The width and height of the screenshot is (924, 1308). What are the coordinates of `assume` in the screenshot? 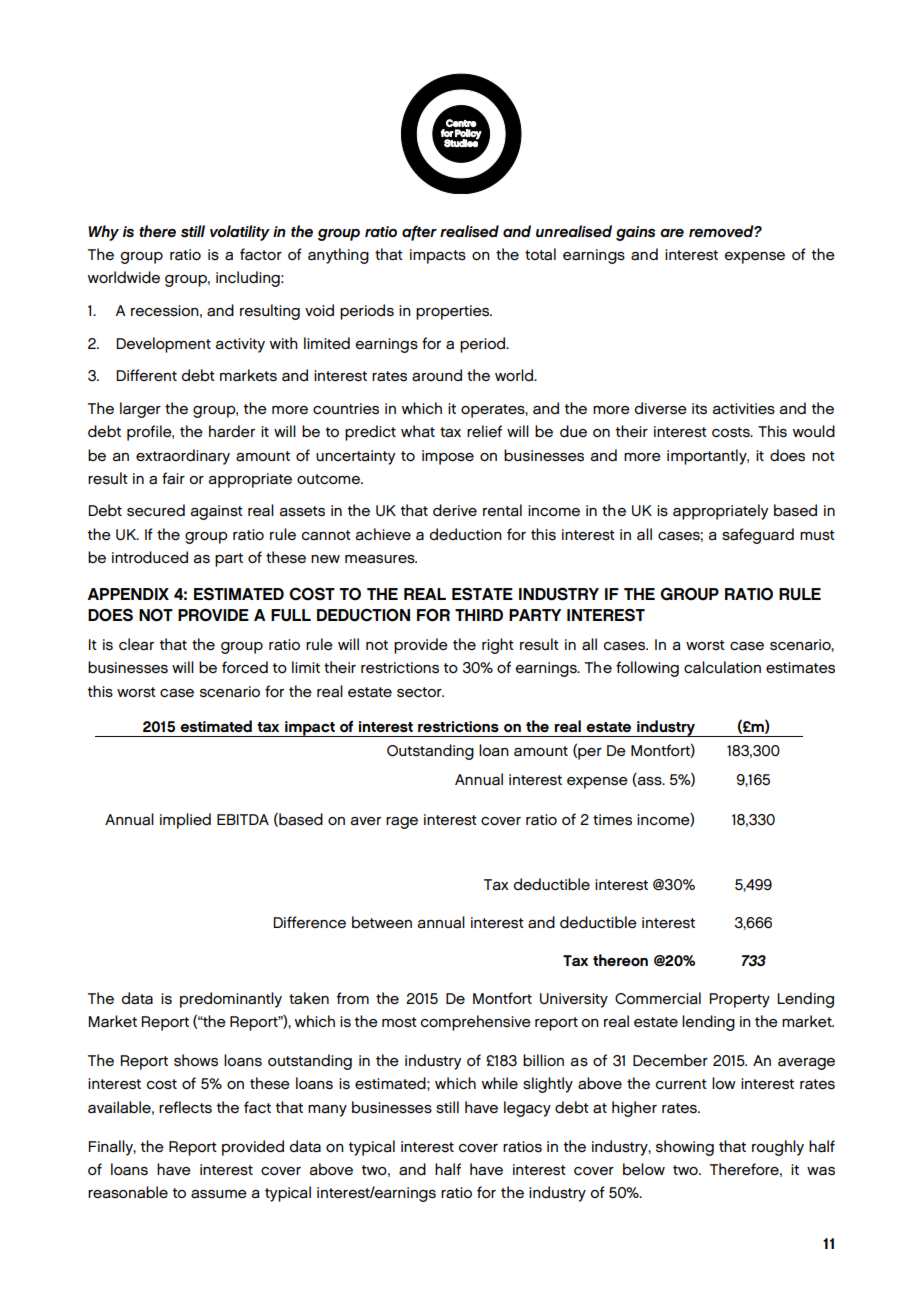 It's located at (219, 1194).
